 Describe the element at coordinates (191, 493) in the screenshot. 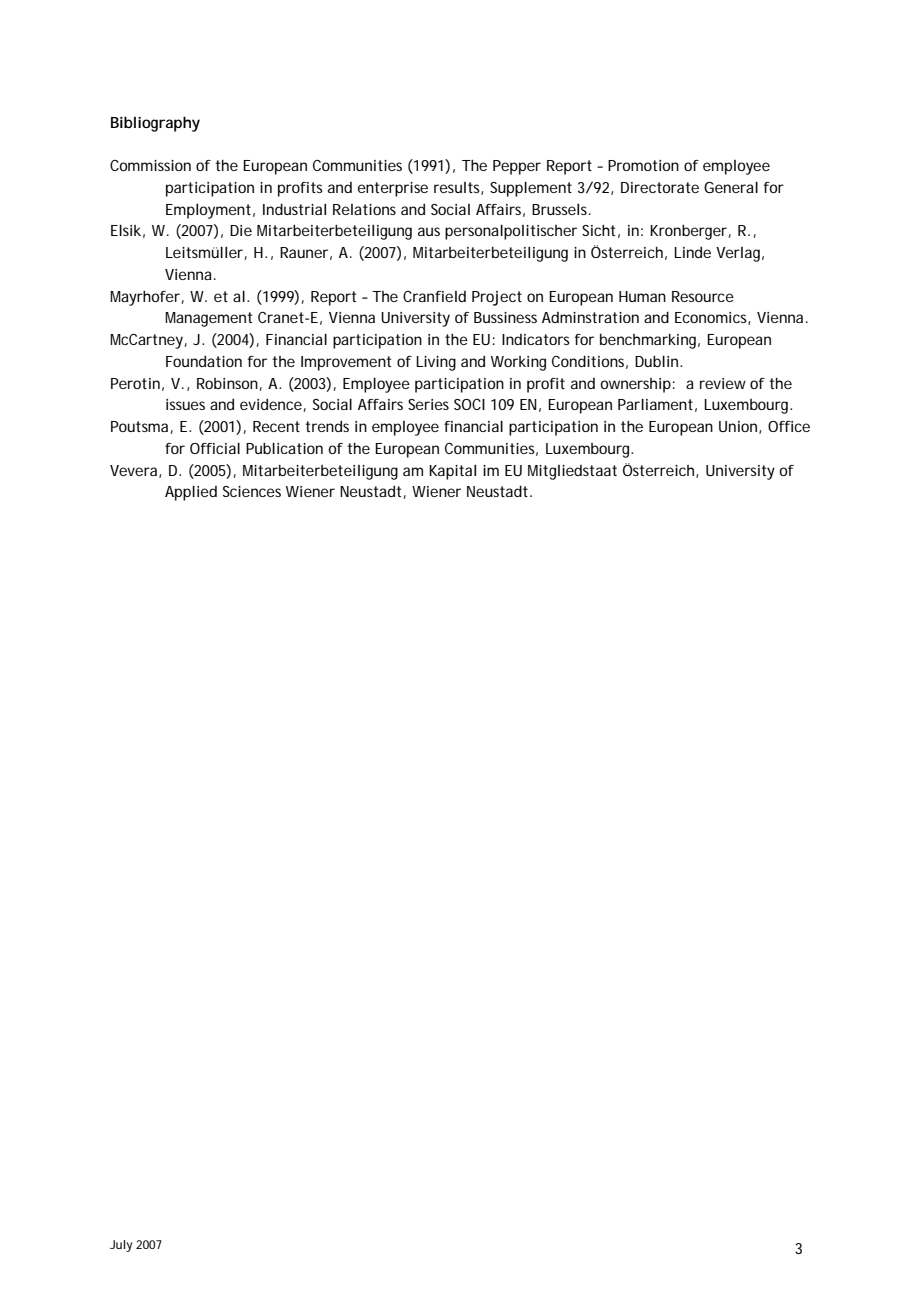

I see `Applied` at that location.
